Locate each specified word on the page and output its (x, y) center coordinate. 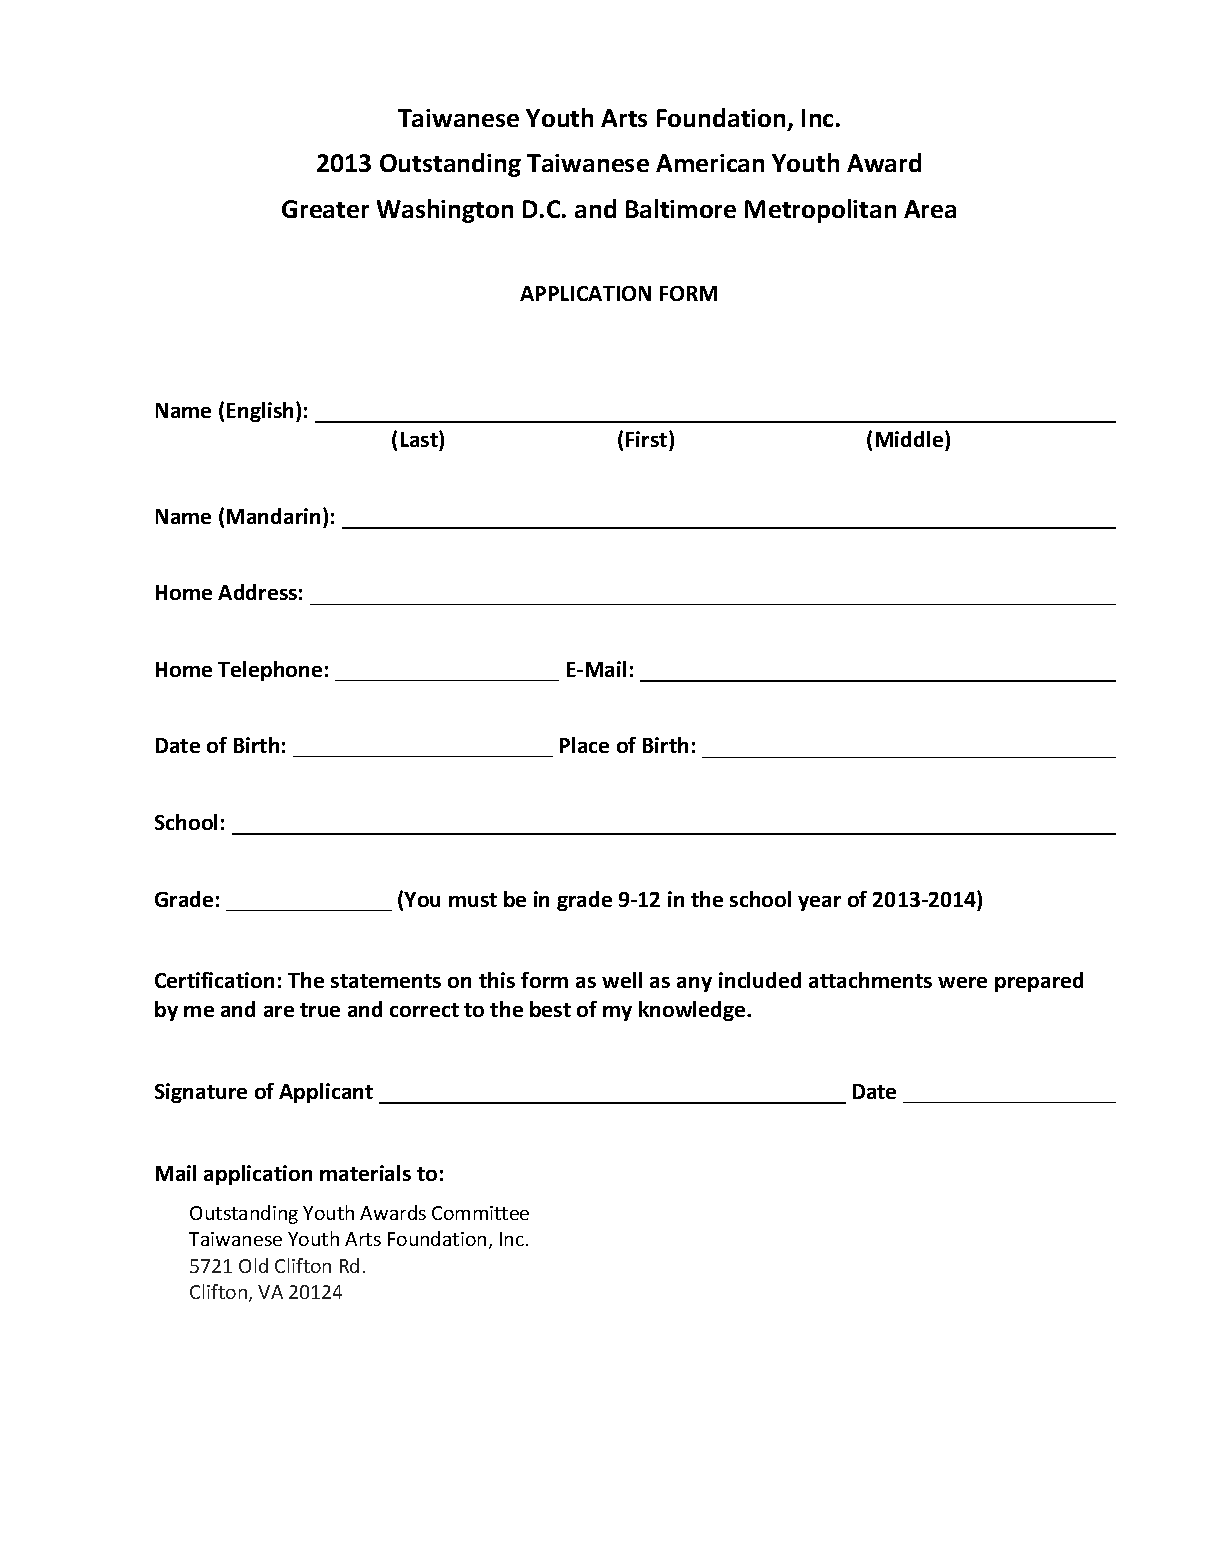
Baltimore (681, 208)
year (819, 903)
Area (930, 209)
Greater (325, 209)
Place (584, 745)
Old (253, 1265)
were (962, 982)
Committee (480, 1213)
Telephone (270, 671)
